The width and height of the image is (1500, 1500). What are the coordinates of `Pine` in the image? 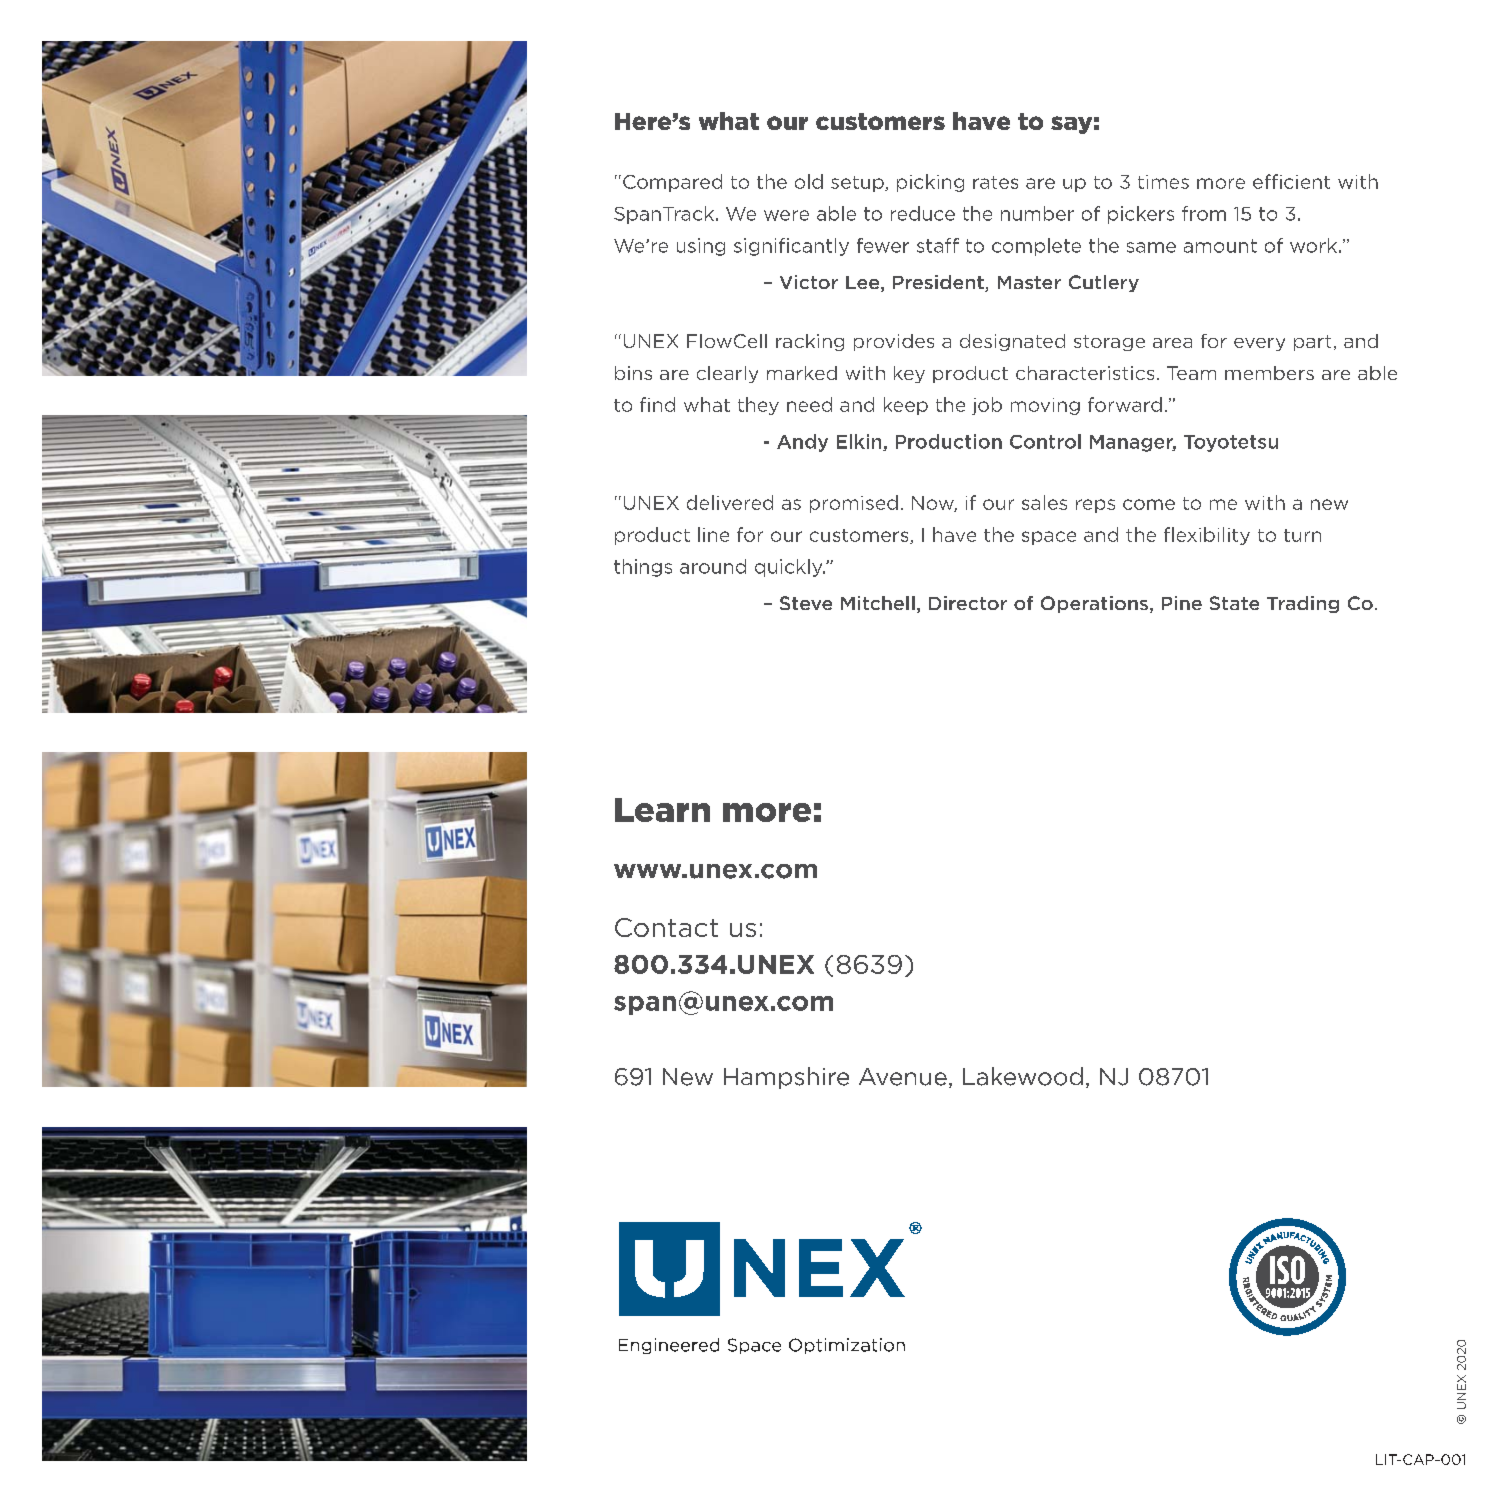 It's located at (1182, 603).
